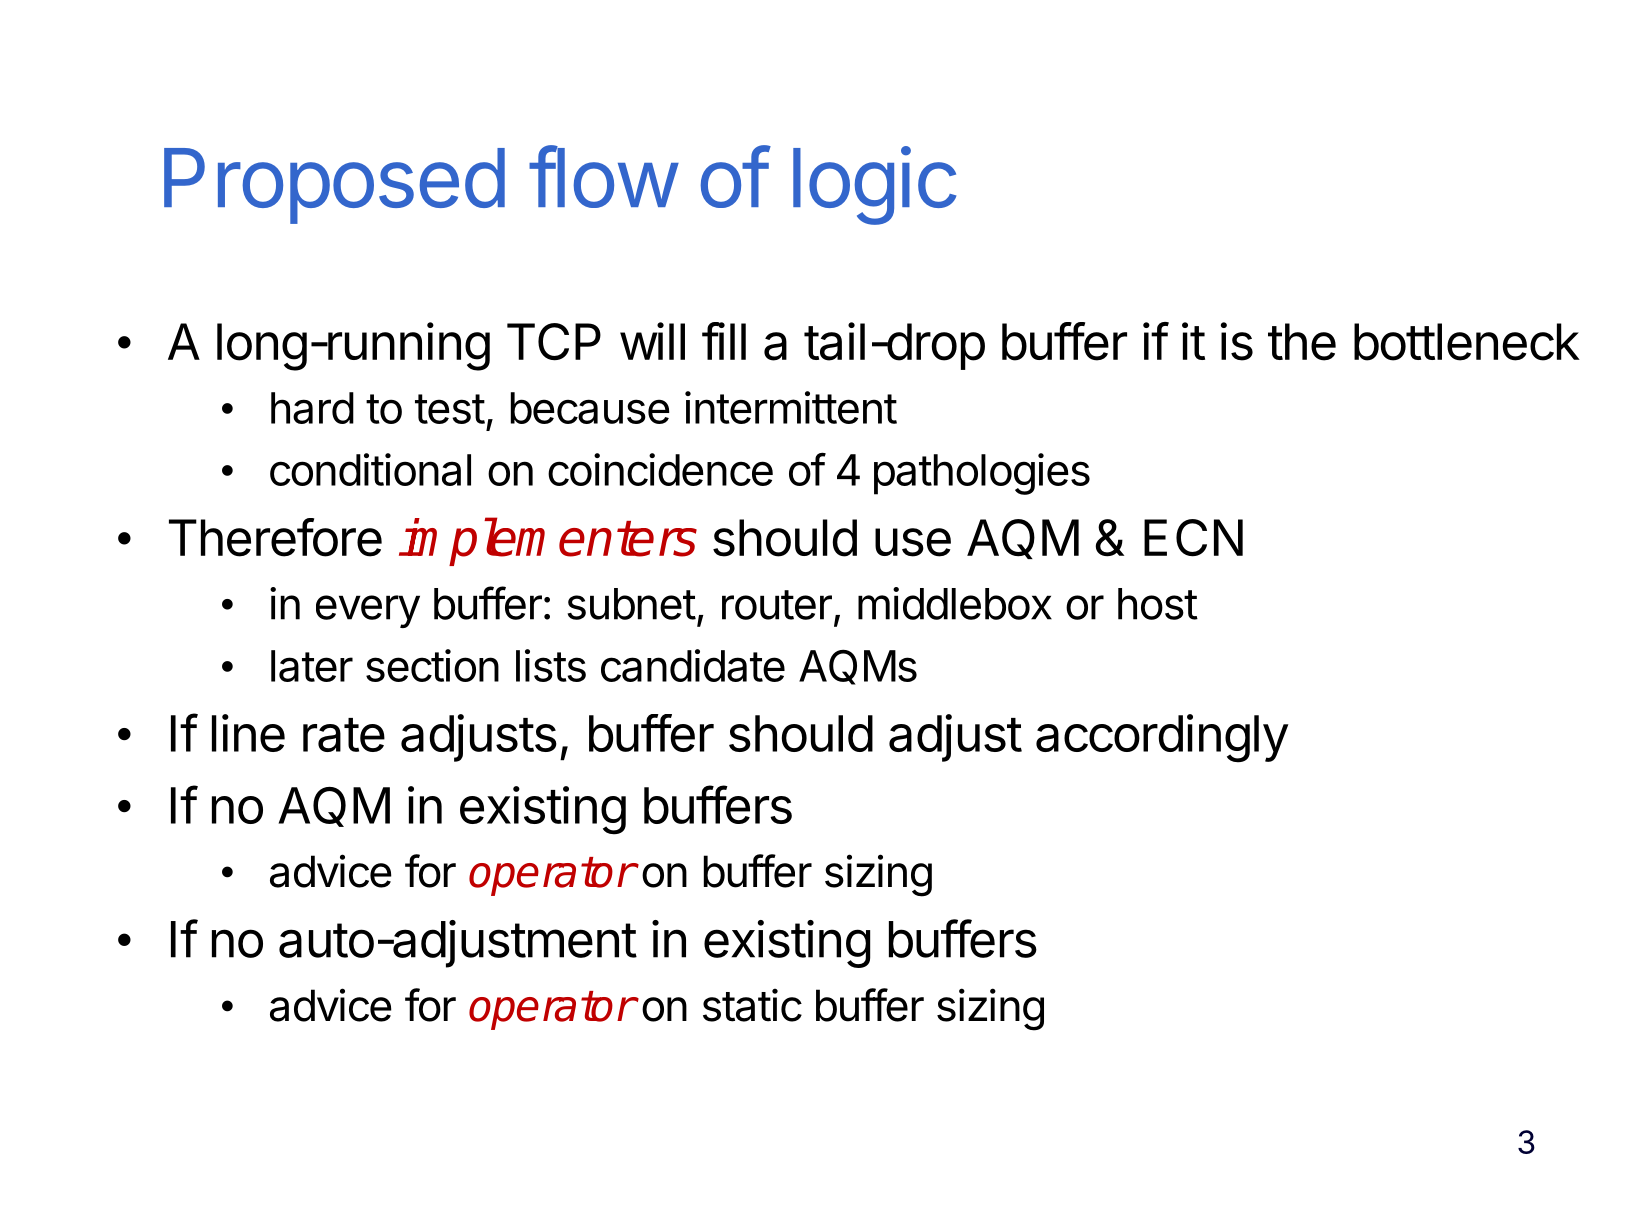  Describe the element at coordinates (752, 1005) in the screenshot. I see `static` at that location.
